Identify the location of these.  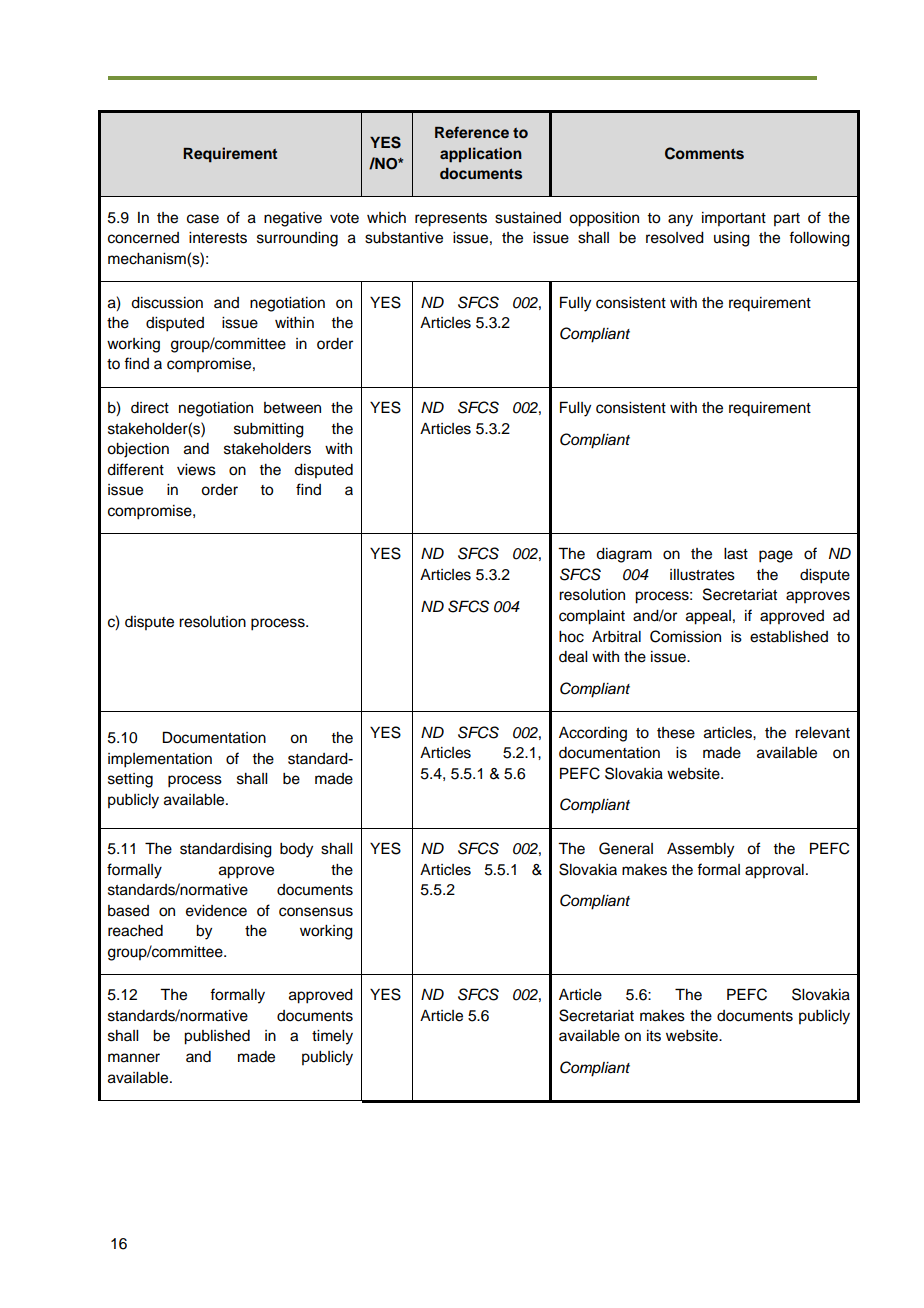
(676, 733).
